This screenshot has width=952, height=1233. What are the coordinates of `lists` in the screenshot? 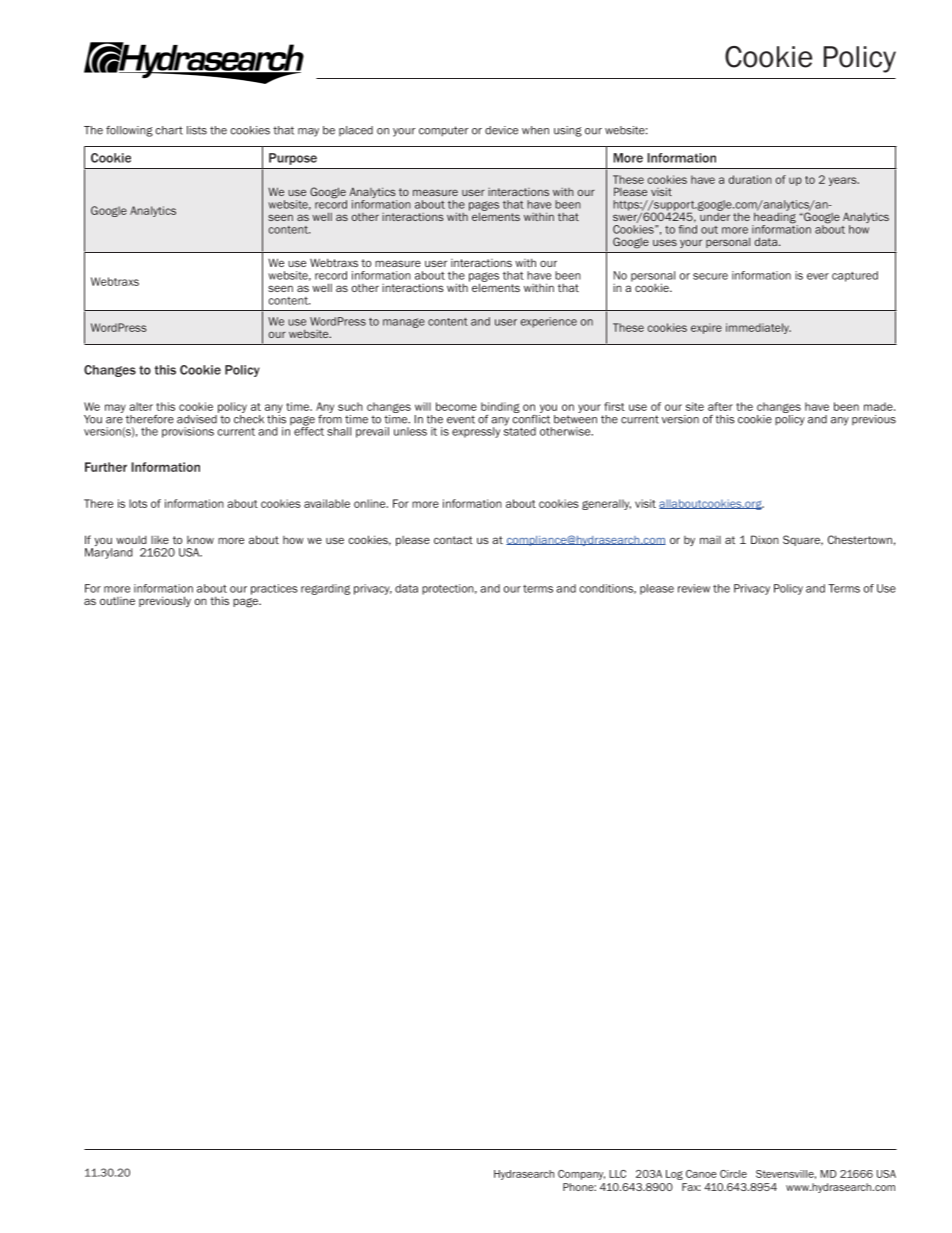 It's located at (197, 130).
